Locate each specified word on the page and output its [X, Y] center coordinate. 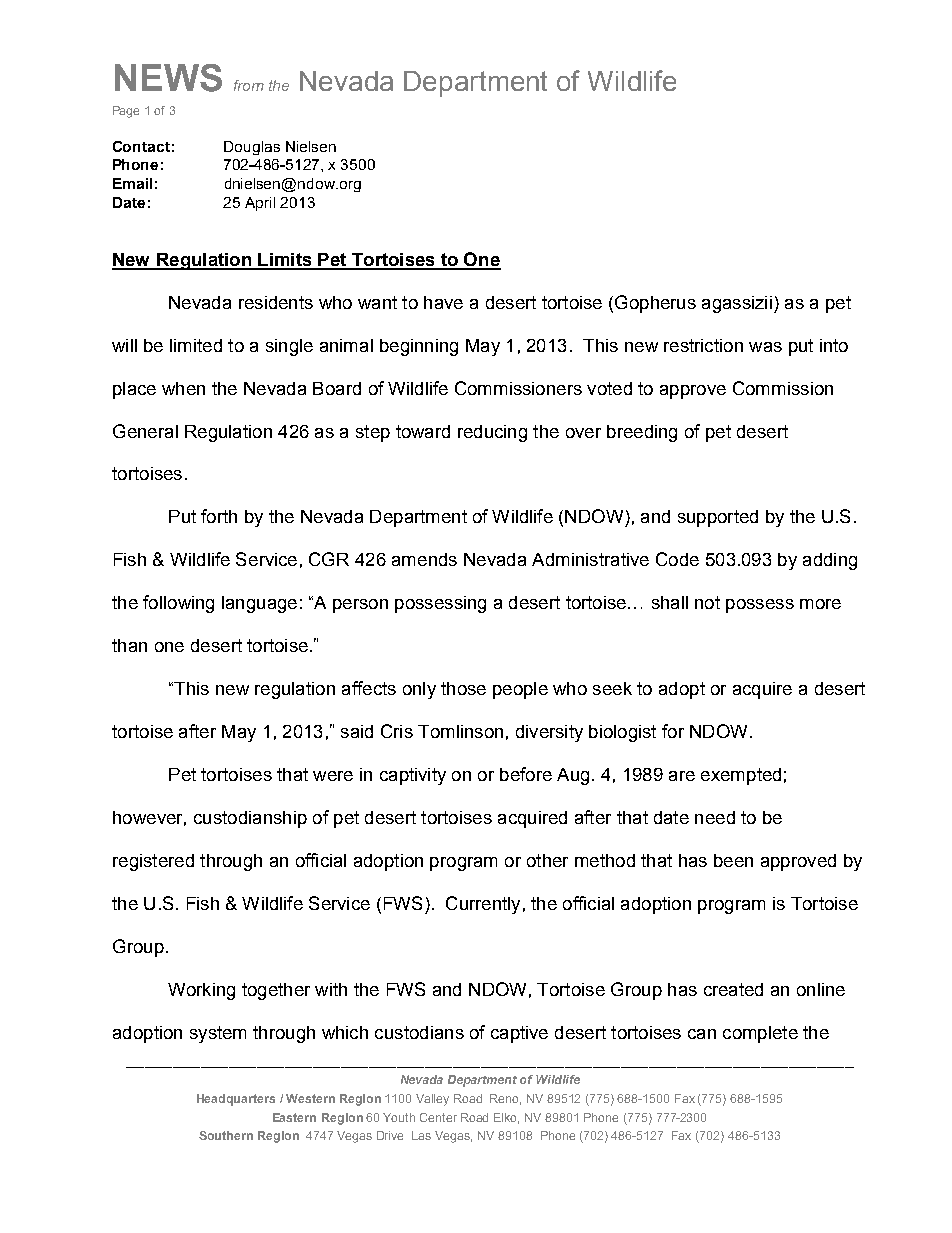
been [733, 860]
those [463, 688]
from [249, 85]
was [765, 347]
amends [424, 559]
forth [219, 516]
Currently [483, 905]
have [443, 302]
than [129, 645]
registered [153, 862]
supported [718, 518]
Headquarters [236, 1100]
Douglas [252, 148]
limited [196, 345]
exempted [741, 776]
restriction [703, 345]
